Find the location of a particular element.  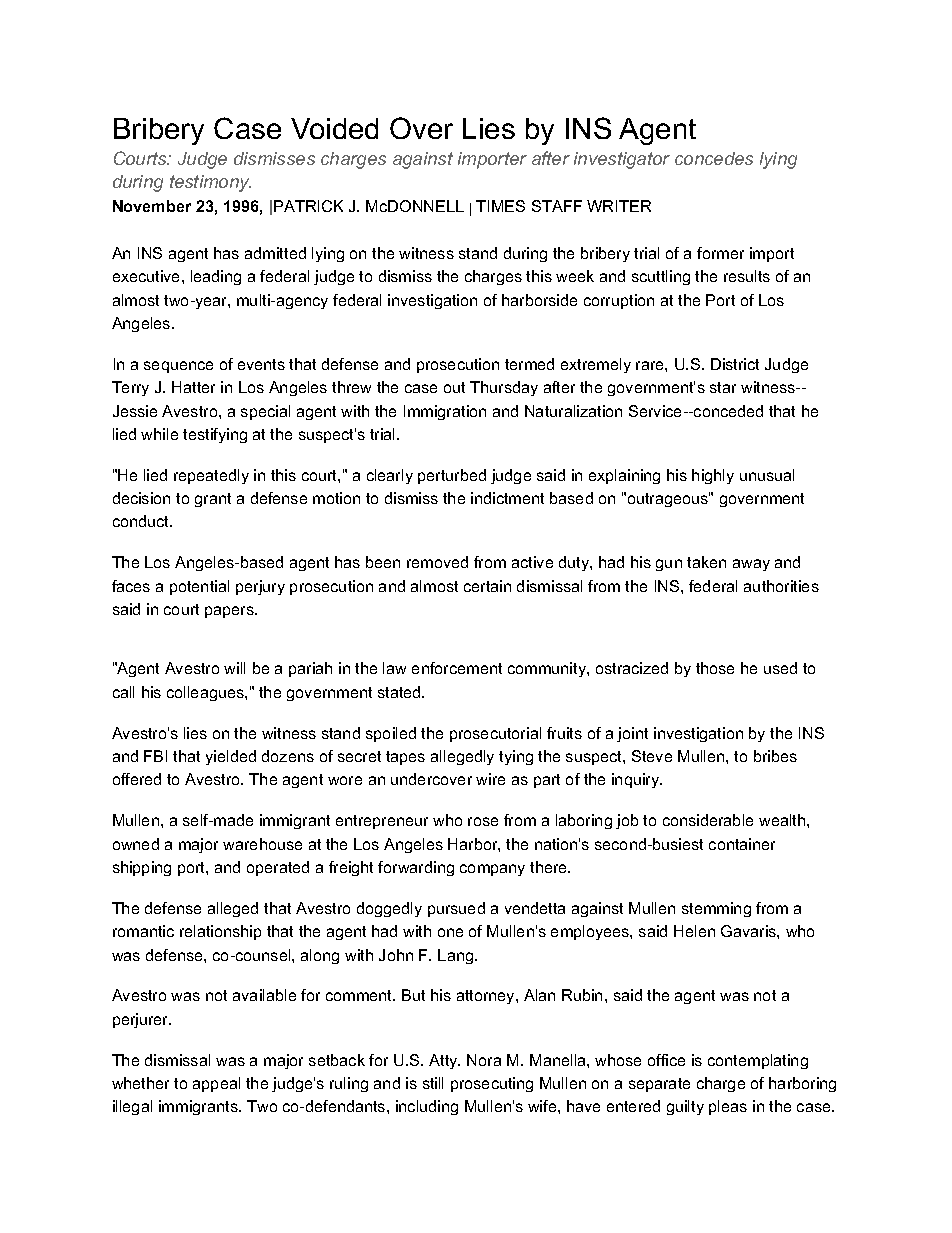

papers is located at coordinates (230, 612).
